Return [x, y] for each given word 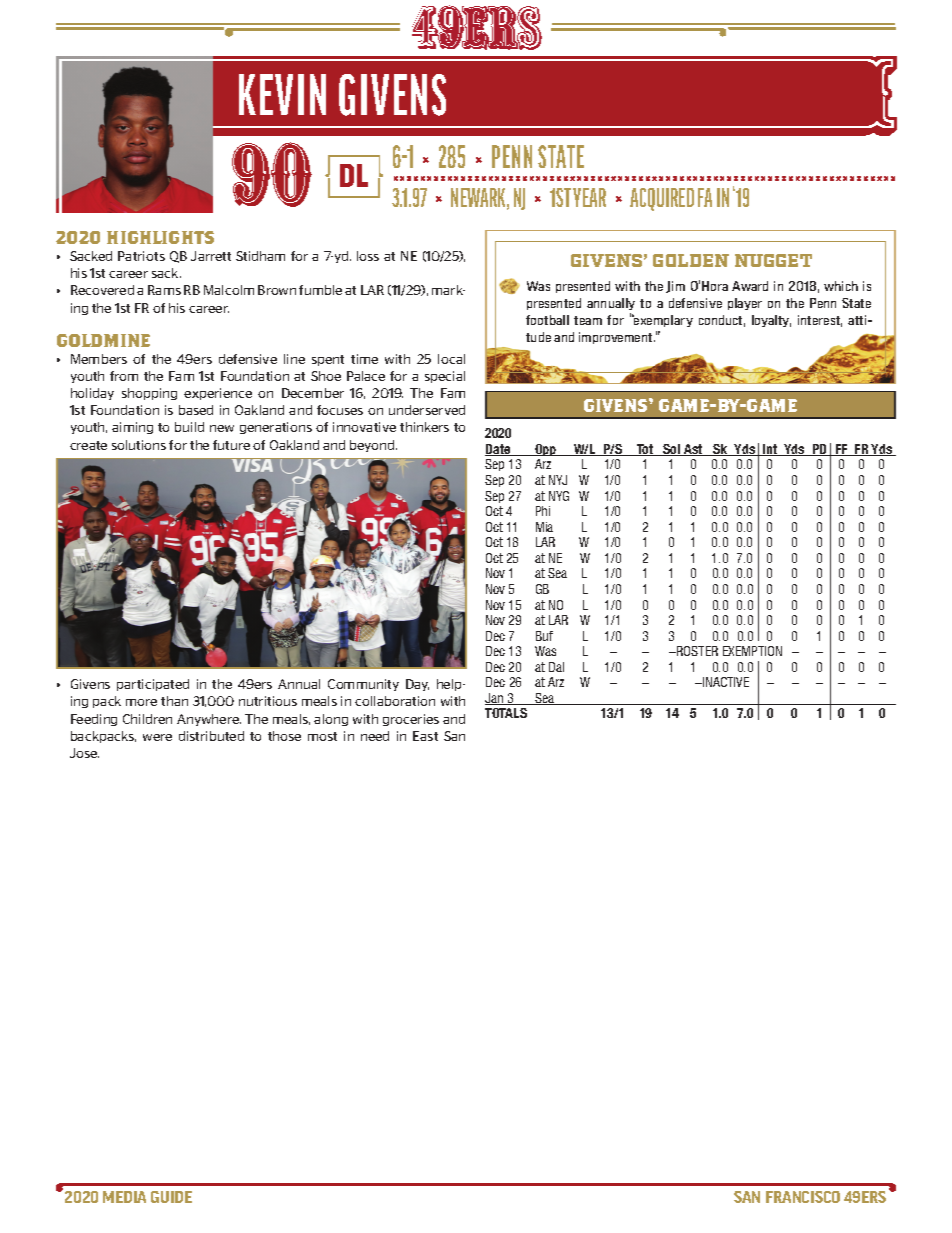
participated [153, 685]
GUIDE [171, 1197]
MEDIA [124, 1197]
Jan [495, 699]
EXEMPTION [752, 651]
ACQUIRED [662, 199]
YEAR [589, 197]
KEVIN [282, 94]
